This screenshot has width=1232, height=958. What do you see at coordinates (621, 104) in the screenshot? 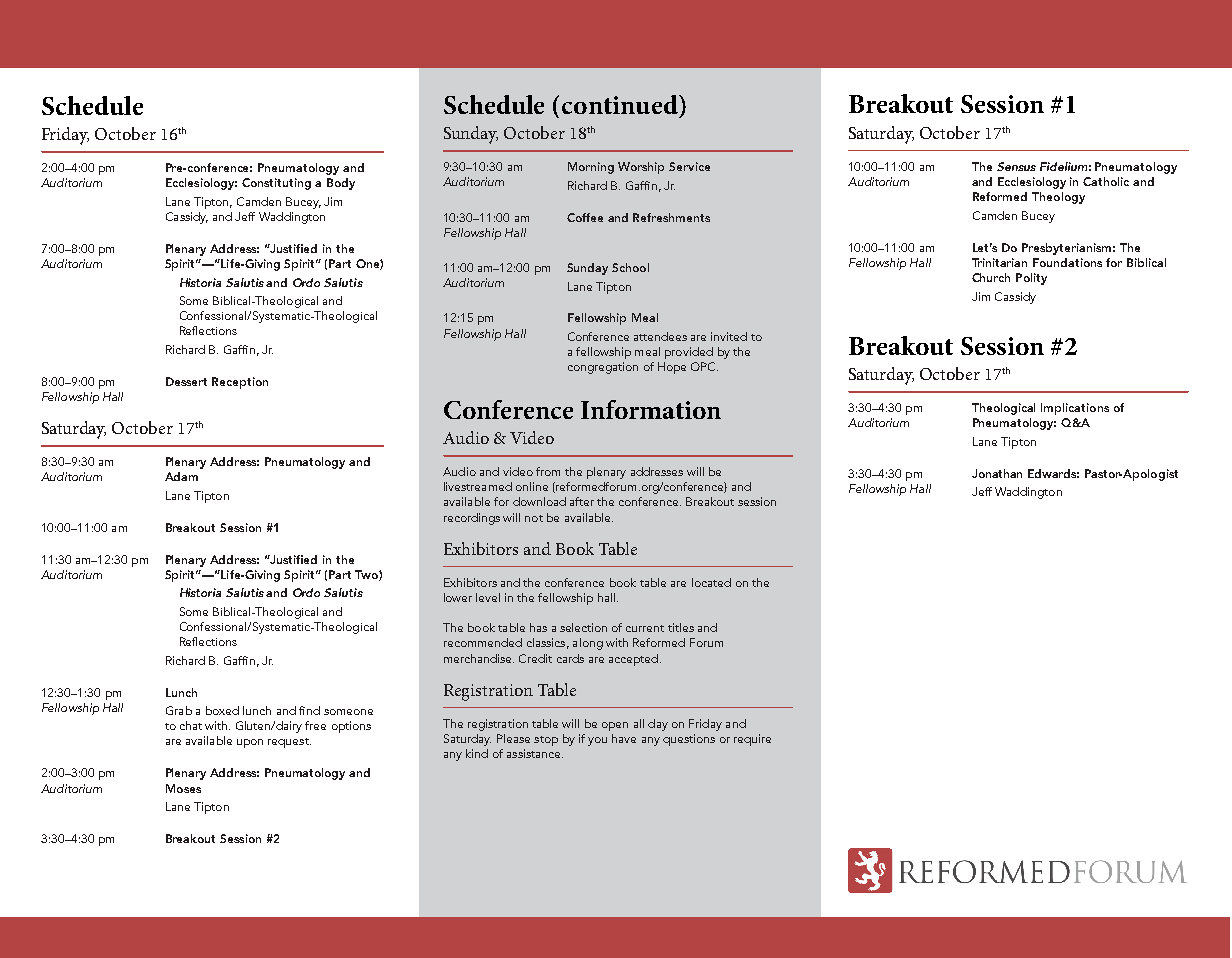
I see `continued` at bounding box center [621, 104].
